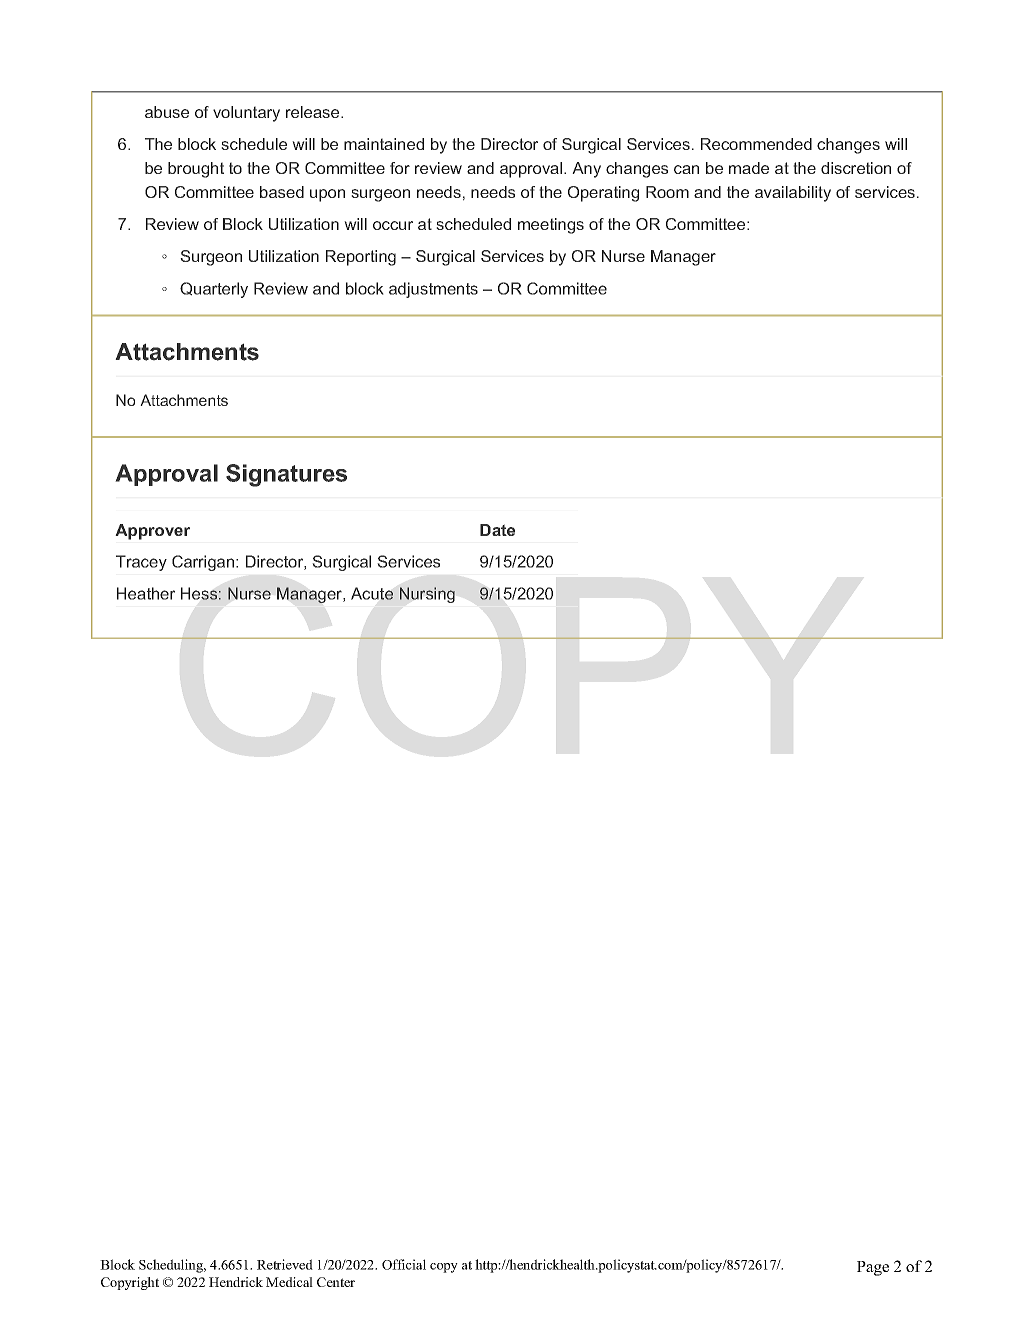  What do you see at coordinates (427, 595) in the screenshot?
I see `Nursing` at bounding box center [427, 595].
